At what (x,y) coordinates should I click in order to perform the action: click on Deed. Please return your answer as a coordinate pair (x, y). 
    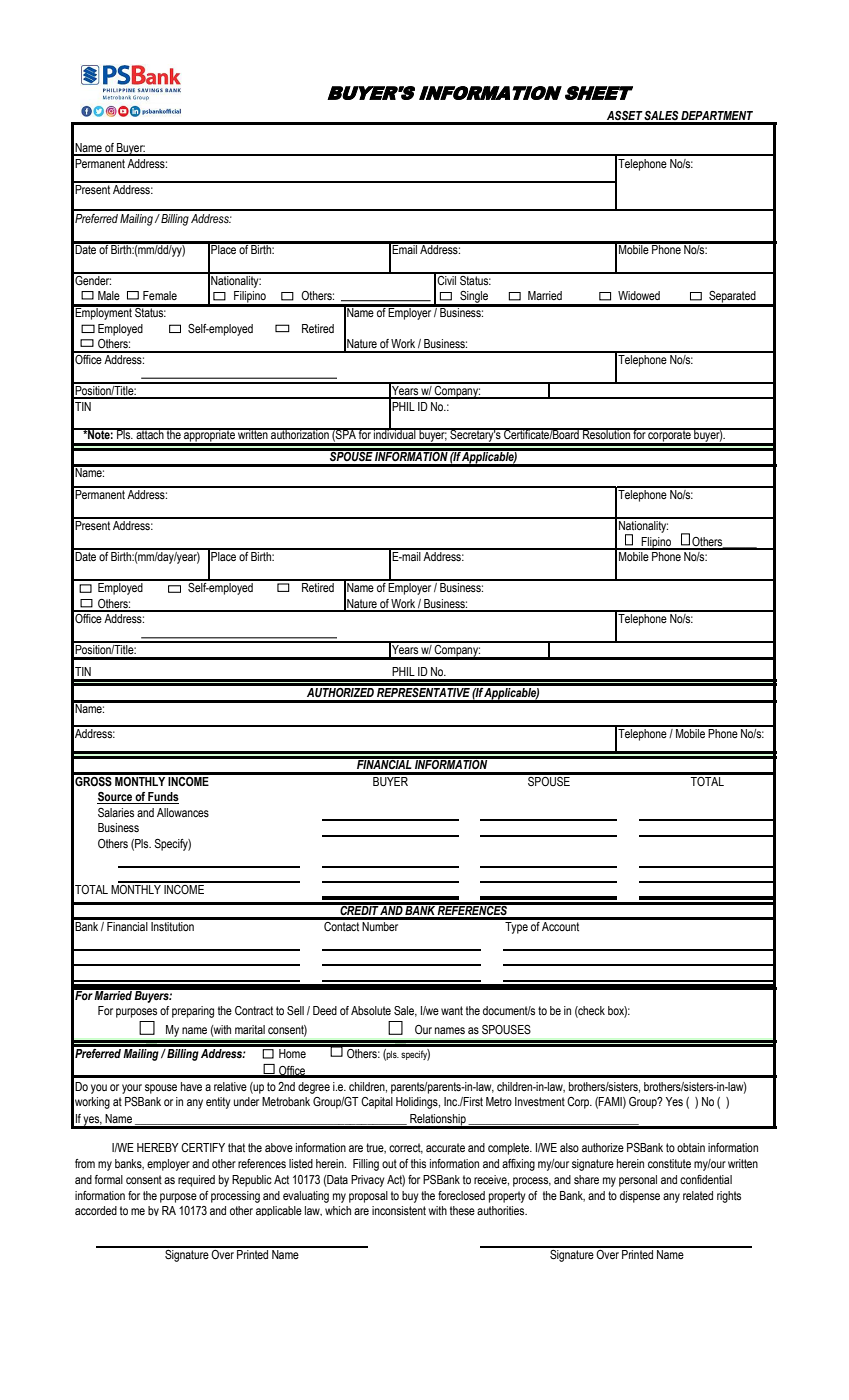
    Looking at the image, I should click on (325, 1010).
